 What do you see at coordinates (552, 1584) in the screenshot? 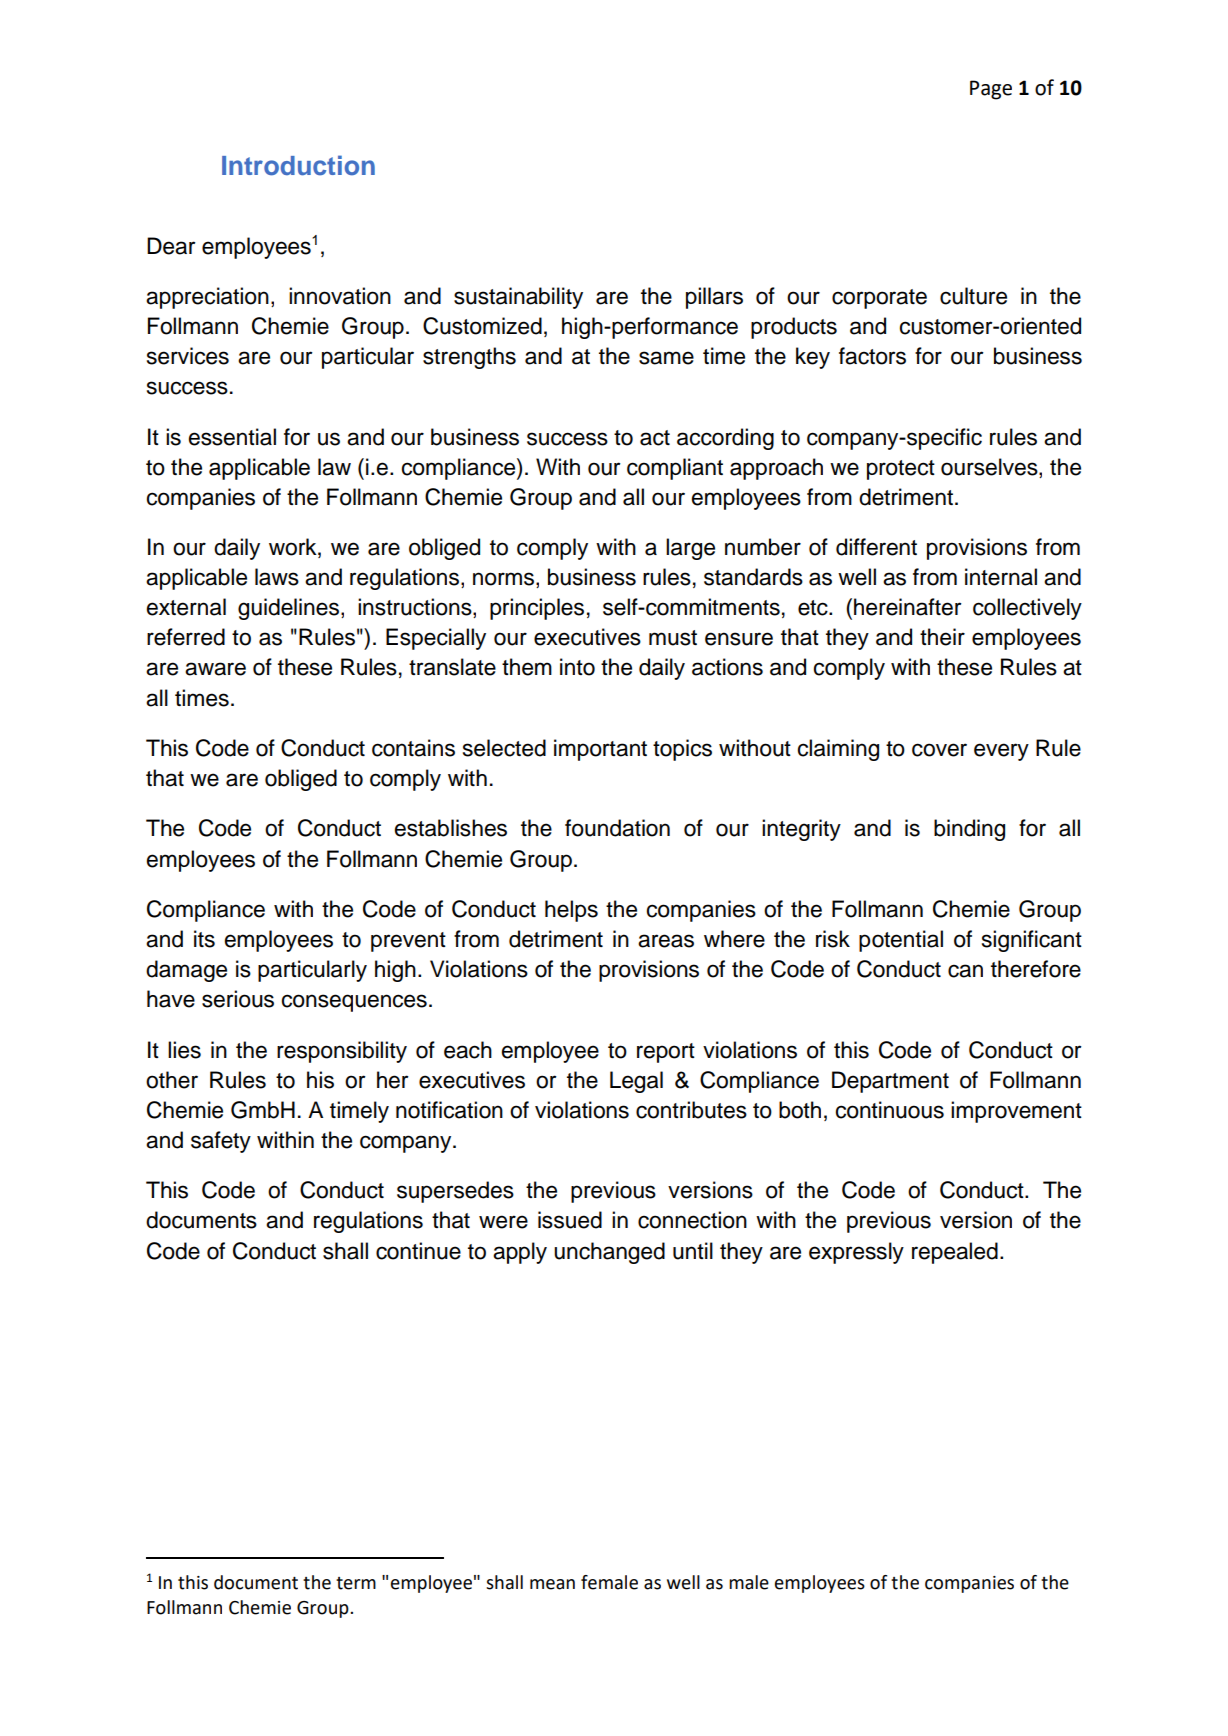
I see `mean` at bounding box center [552, 1584].
